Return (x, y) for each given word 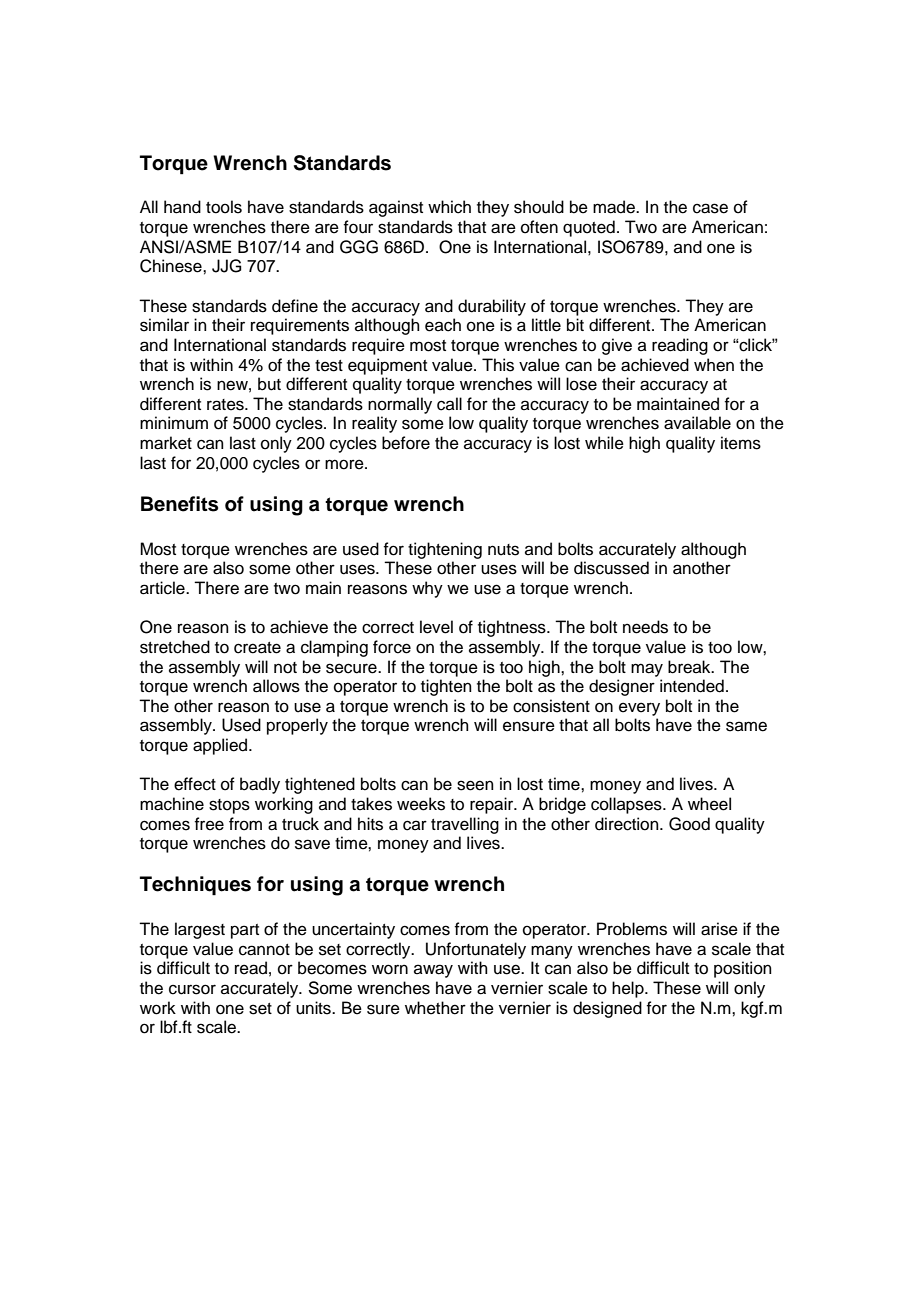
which (449, 207)
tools (224, 207)
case (710, 208)
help (629, 989)
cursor (192, 989)
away (433, 971)
